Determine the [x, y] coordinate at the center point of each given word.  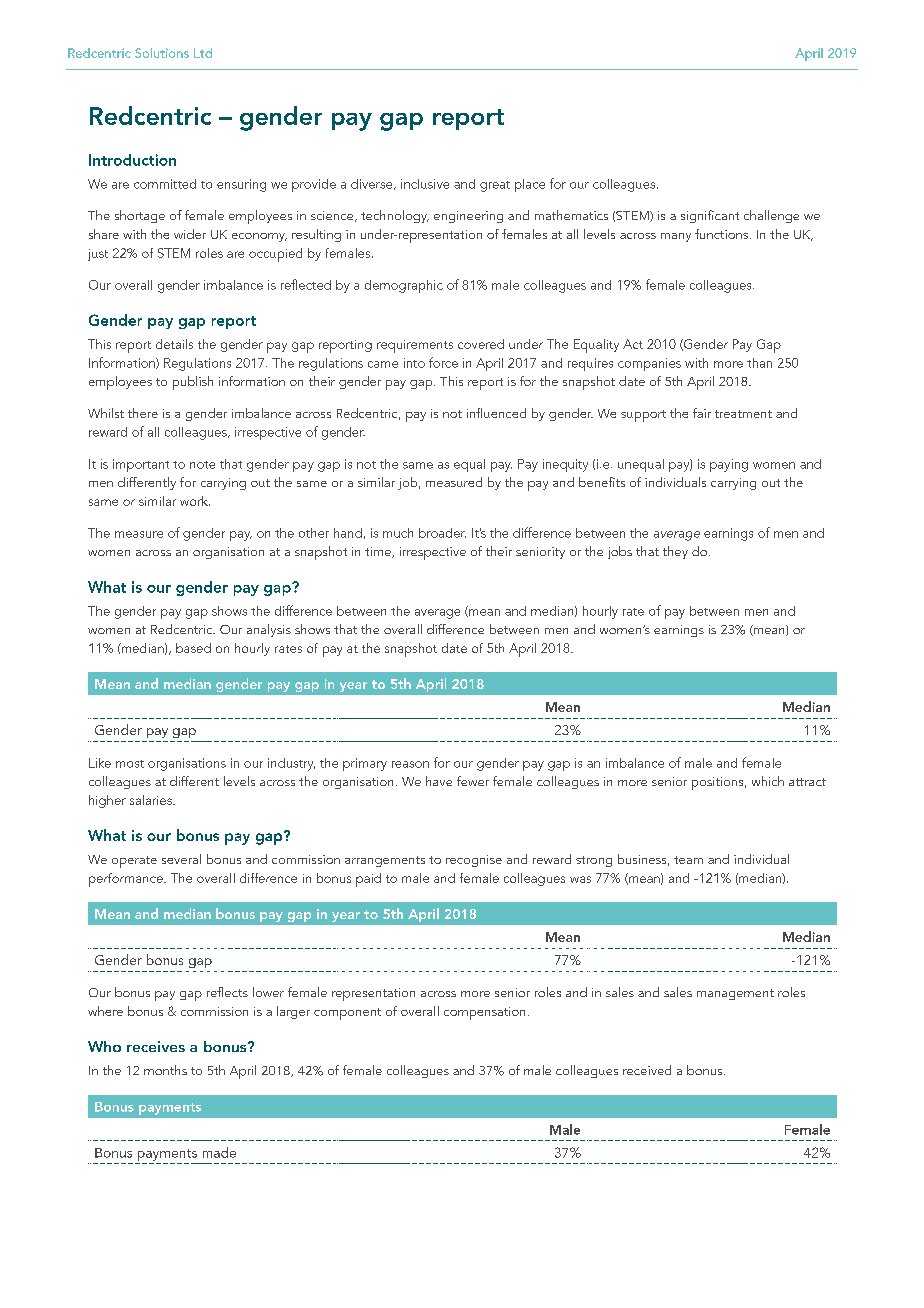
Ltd [203, 53]
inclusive [425, 184]
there [143, 413]
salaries [152, 800]
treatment [743, 414]
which [768, 781]
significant [710, 216]
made [219, 1152]
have [439, 781]
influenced [496, 413]
